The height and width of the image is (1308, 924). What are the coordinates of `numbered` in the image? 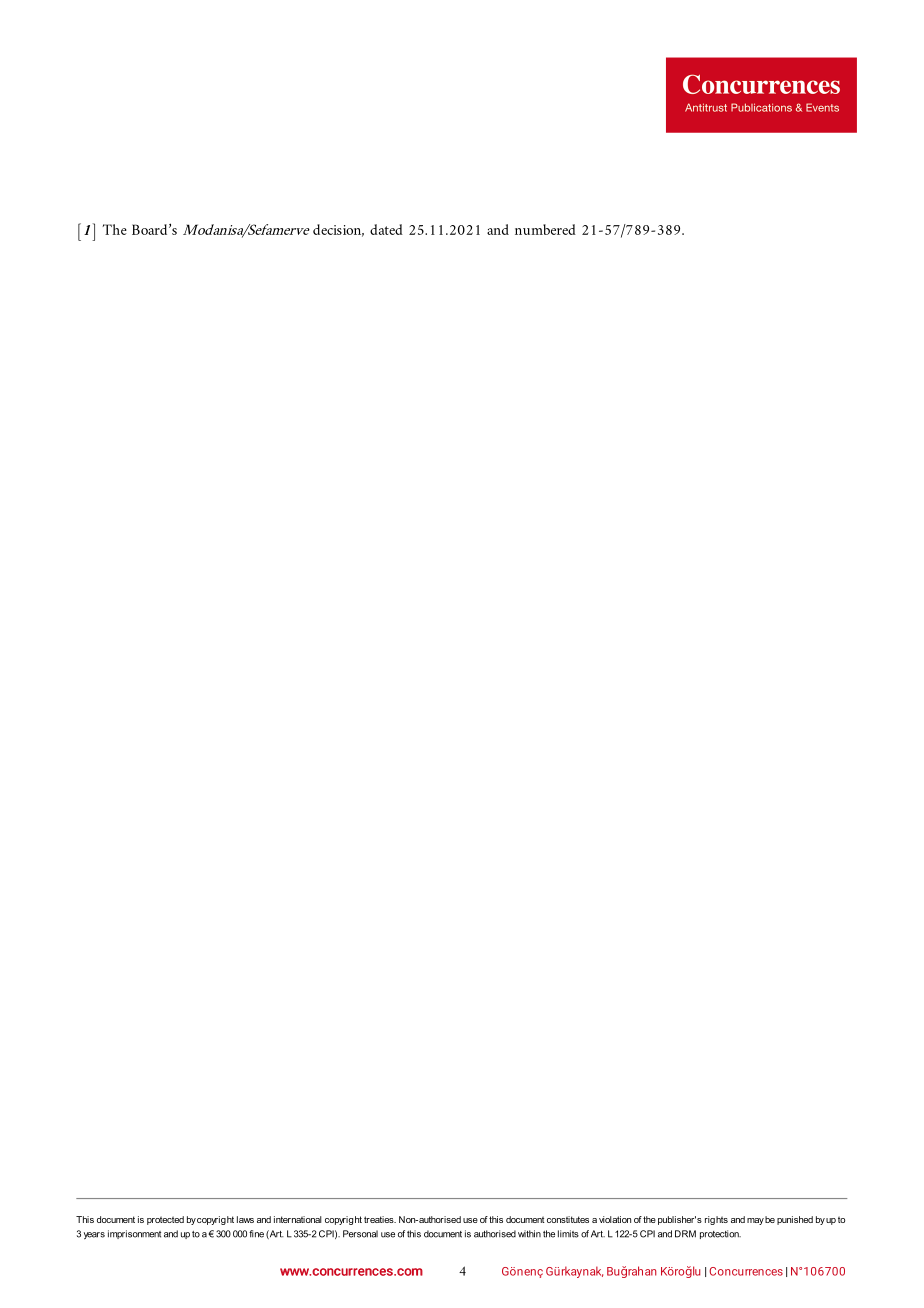 It's located at (545, 229).
